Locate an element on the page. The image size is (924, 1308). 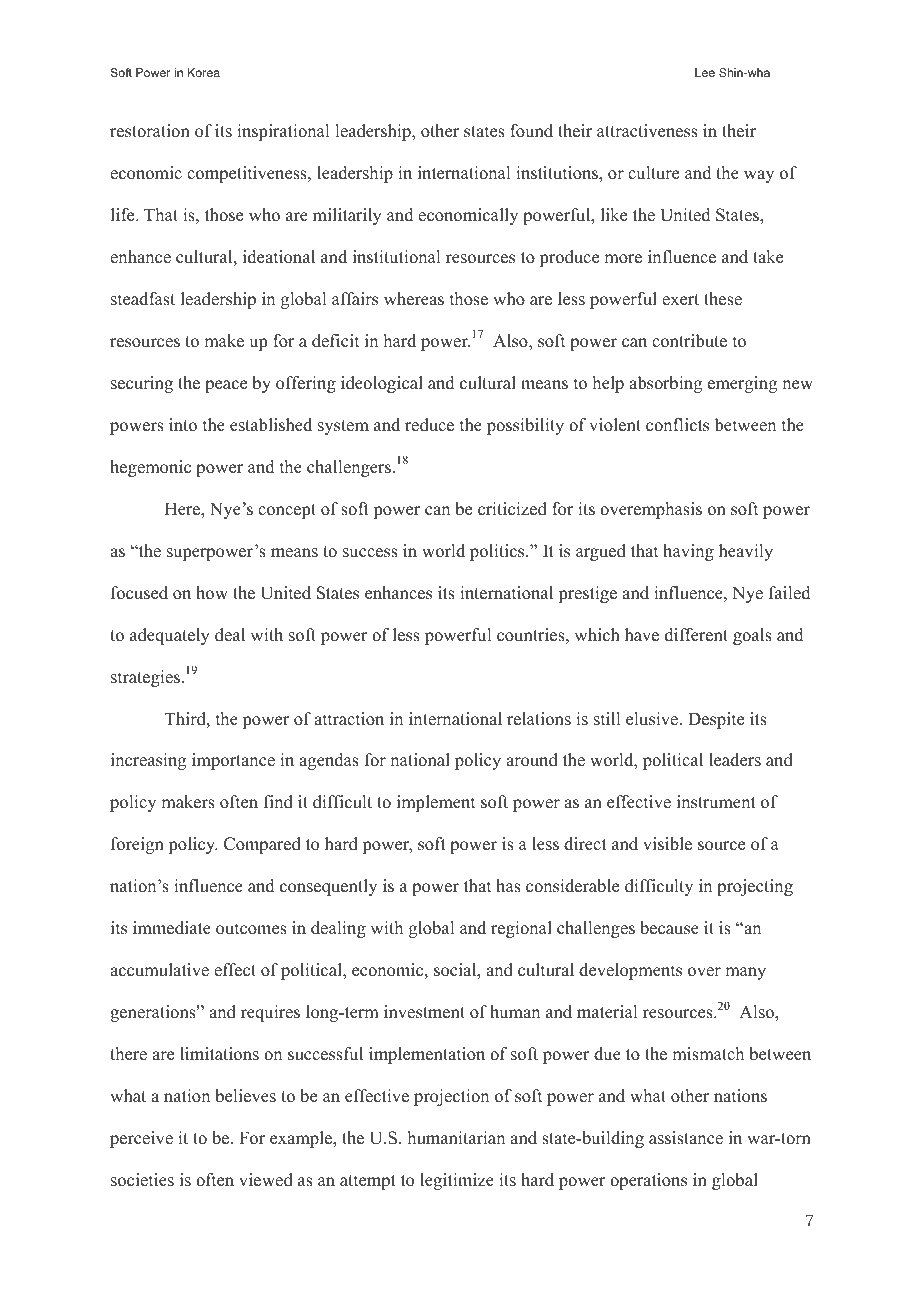
Korea is located at coordinates (204, 72).
